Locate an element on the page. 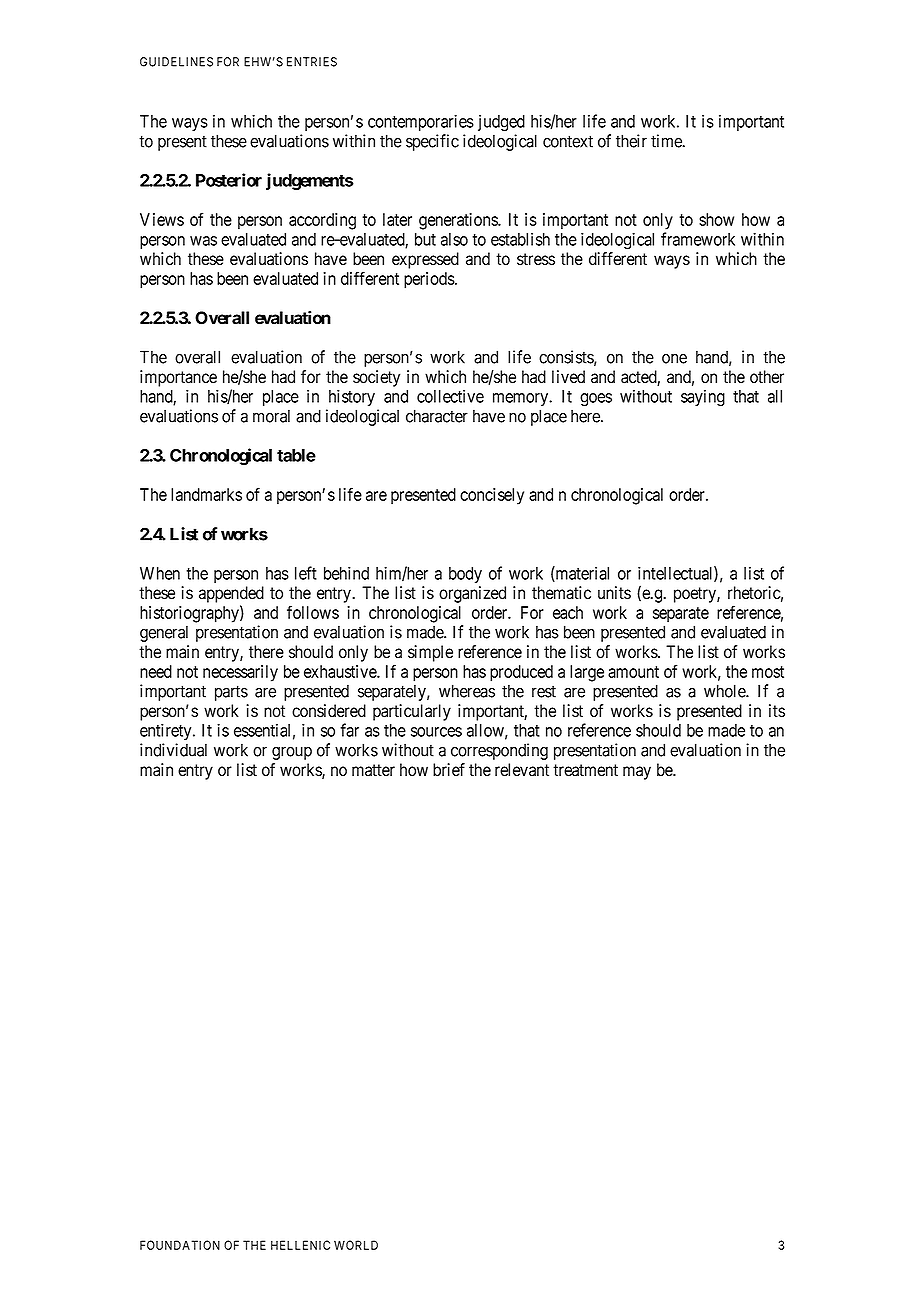  their is located at coordinates (631, 141).
